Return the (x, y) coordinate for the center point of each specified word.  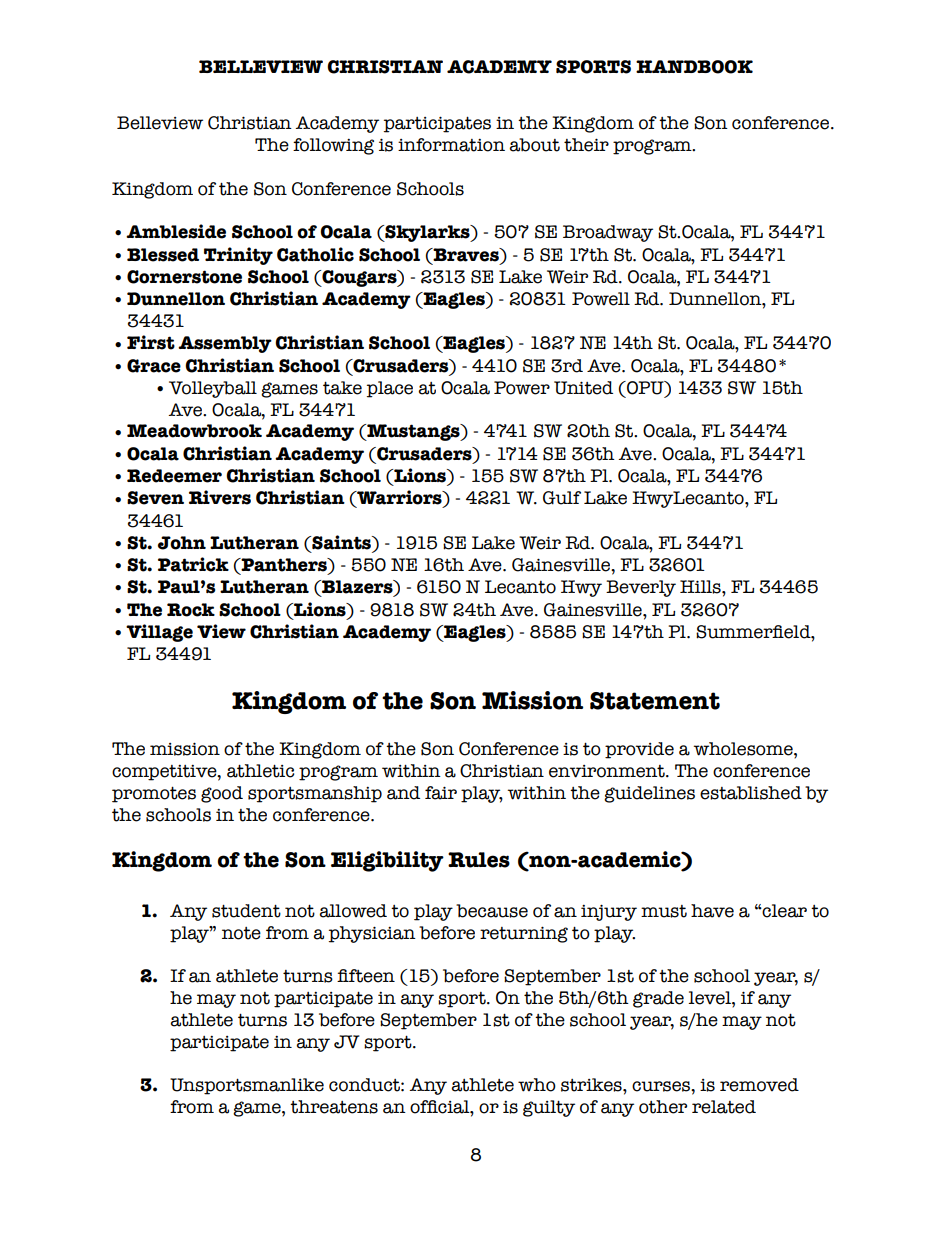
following (333, 146)
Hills (701, 587)
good (222, 794)
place (390, 389)
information (451, 145)
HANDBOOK (694, 67)
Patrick (193, 564)
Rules (479, 860)
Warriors (399, 498)
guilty (549, 1108)
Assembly (225, 344)
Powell (601, 299)
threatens (334, 1107)
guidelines (649, 794)
